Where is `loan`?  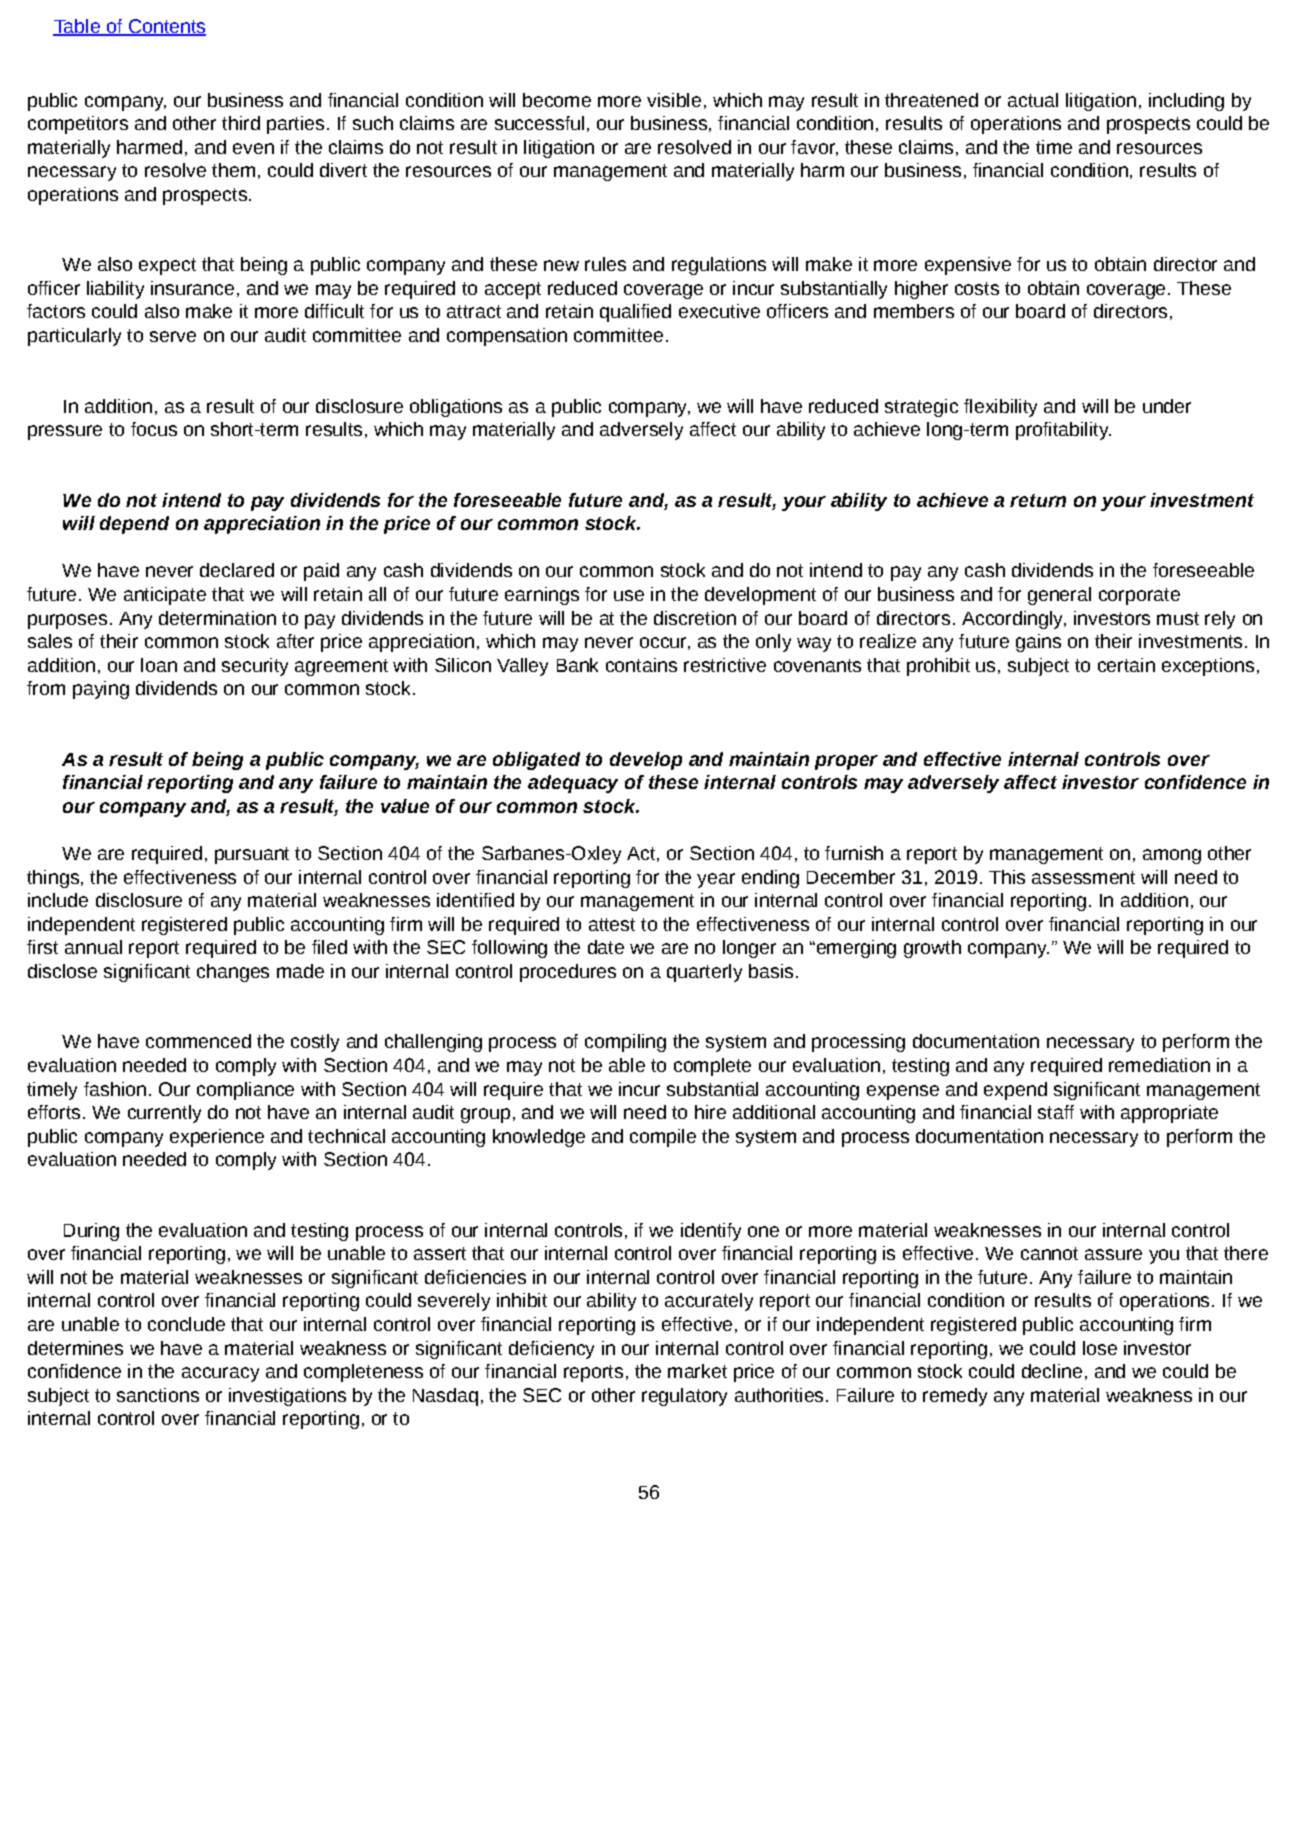
loan is located at coordinates (159, 665).
